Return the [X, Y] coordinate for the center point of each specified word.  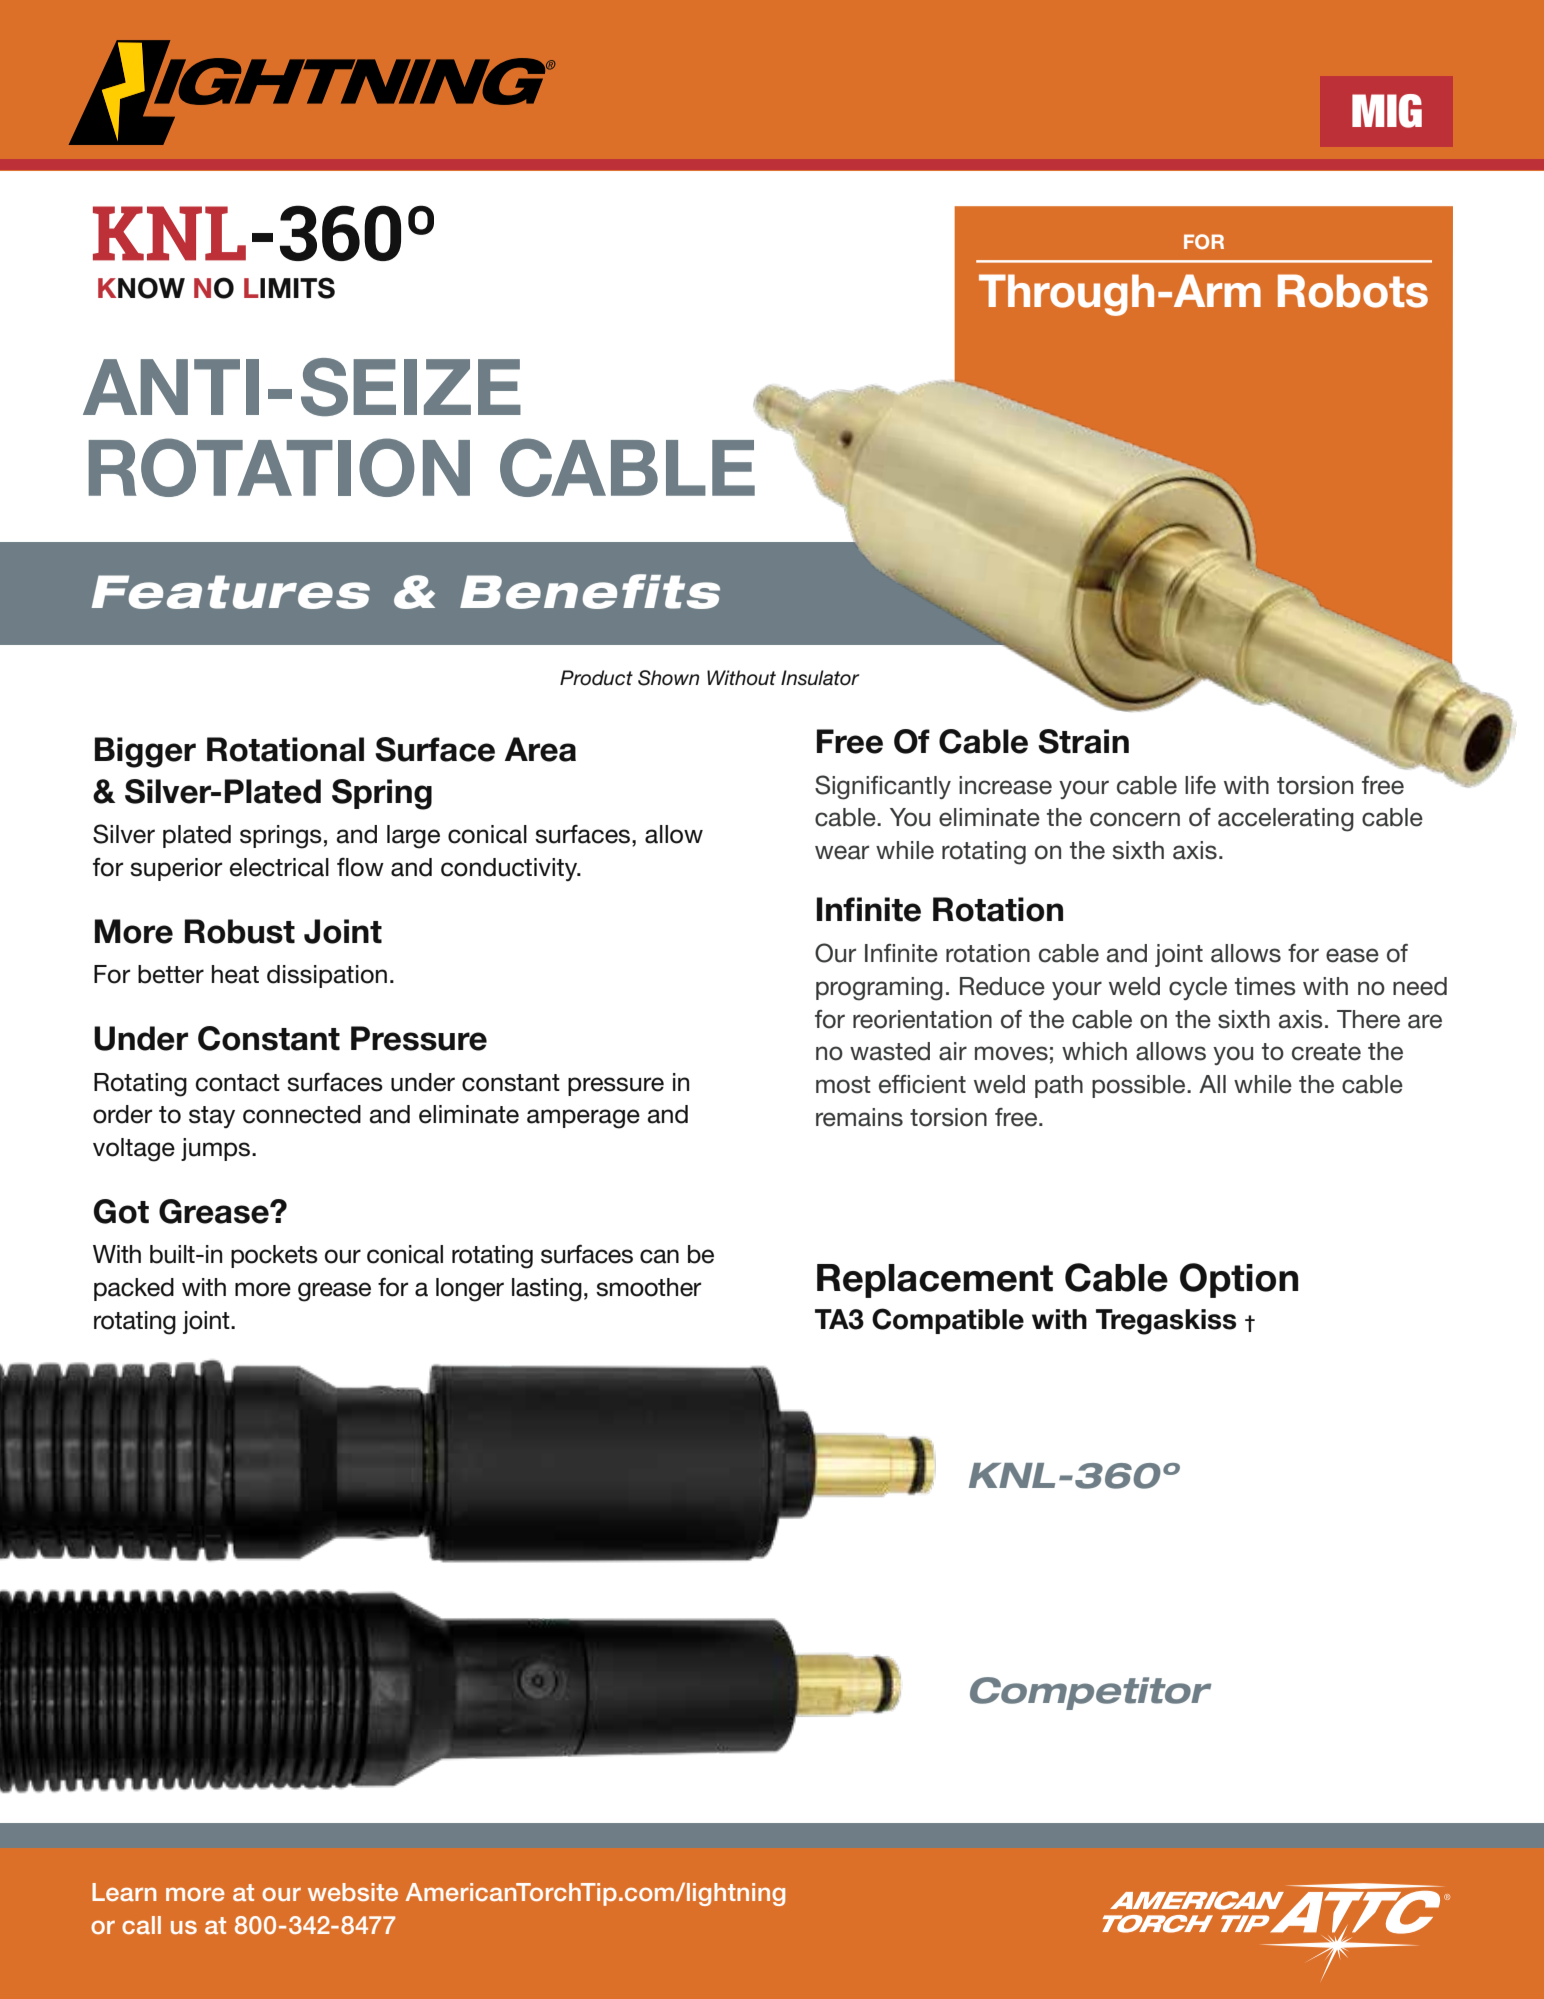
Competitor [1090, 1693]
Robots [1353, 291]
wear [842, 852]
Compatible [948, 1321]
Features [231, 592]
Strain [1083, 741]
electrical [279, 867]
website [353, 1892]
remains [859, 1117]
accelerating [1286, 820]
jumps [217, 1149]
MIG [1387, 111]
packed [134, 1289]
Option [1239, 1280]
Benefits [590, 591]
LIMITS [289, 288]
